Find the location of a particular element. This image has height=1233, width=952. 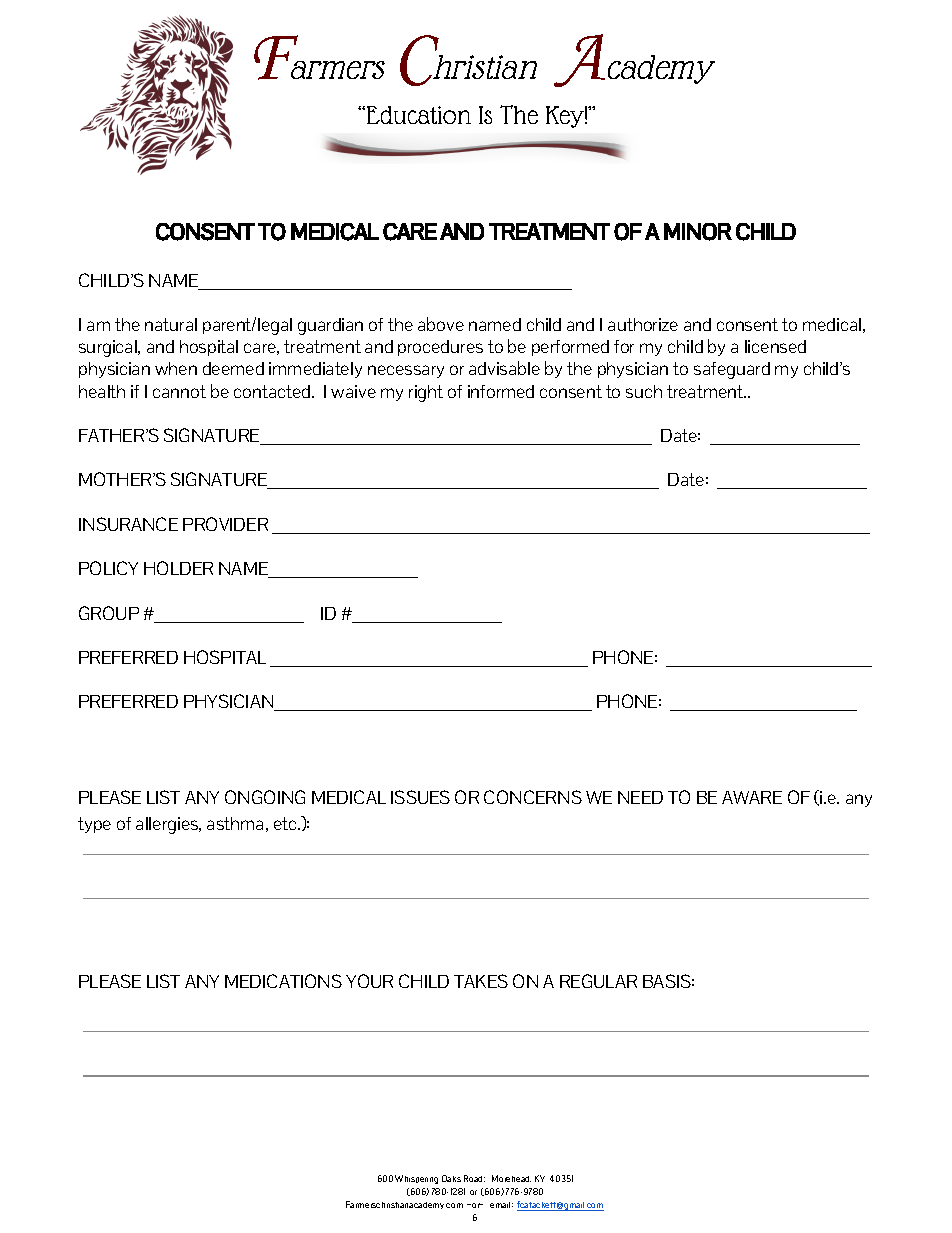

natural is located at coordinates (171, 324).
